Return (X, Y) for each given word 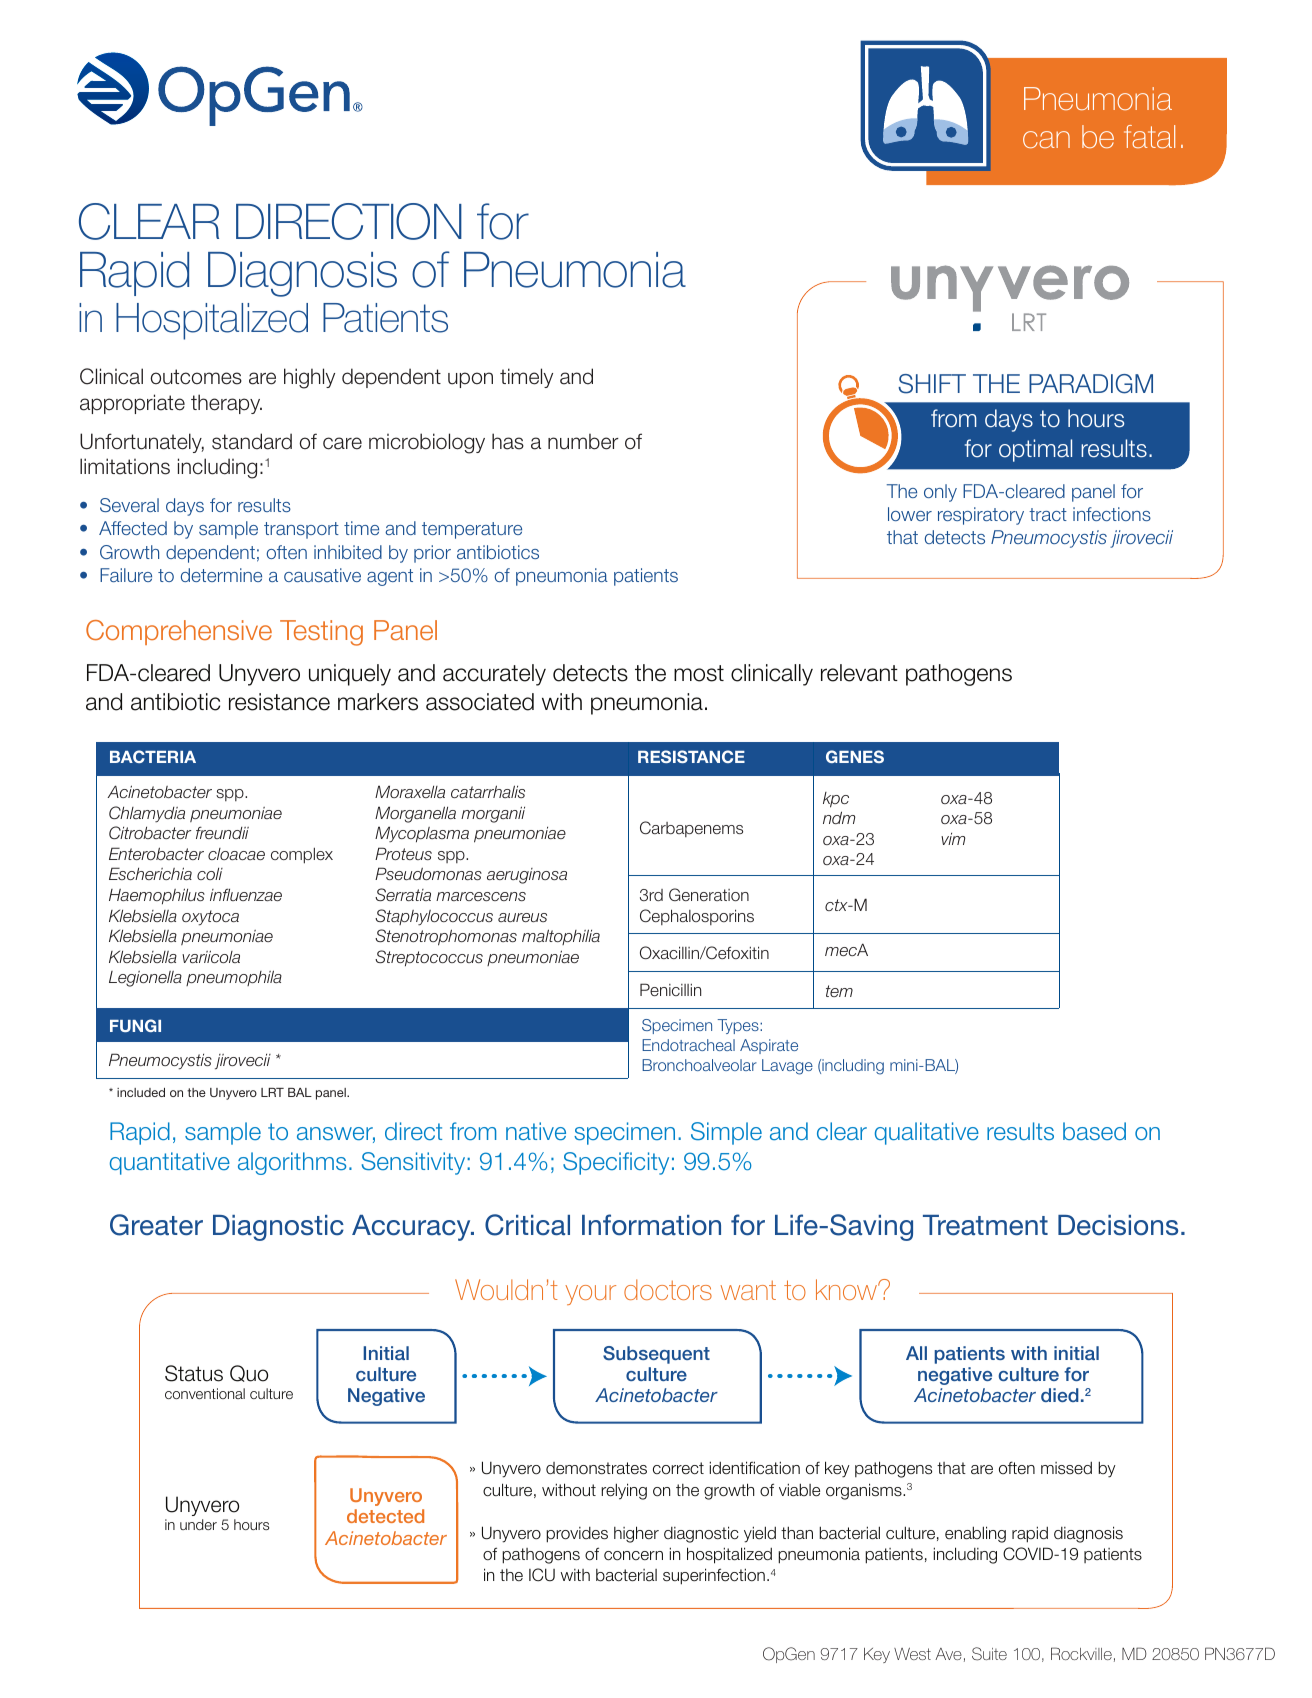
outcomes (196, 377)
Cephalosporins (697, 917)
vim (953, 839)
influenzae (246, 894)
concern (633, 1556)
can (1046, 139)
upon (470, 380)
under (198, 1524)
